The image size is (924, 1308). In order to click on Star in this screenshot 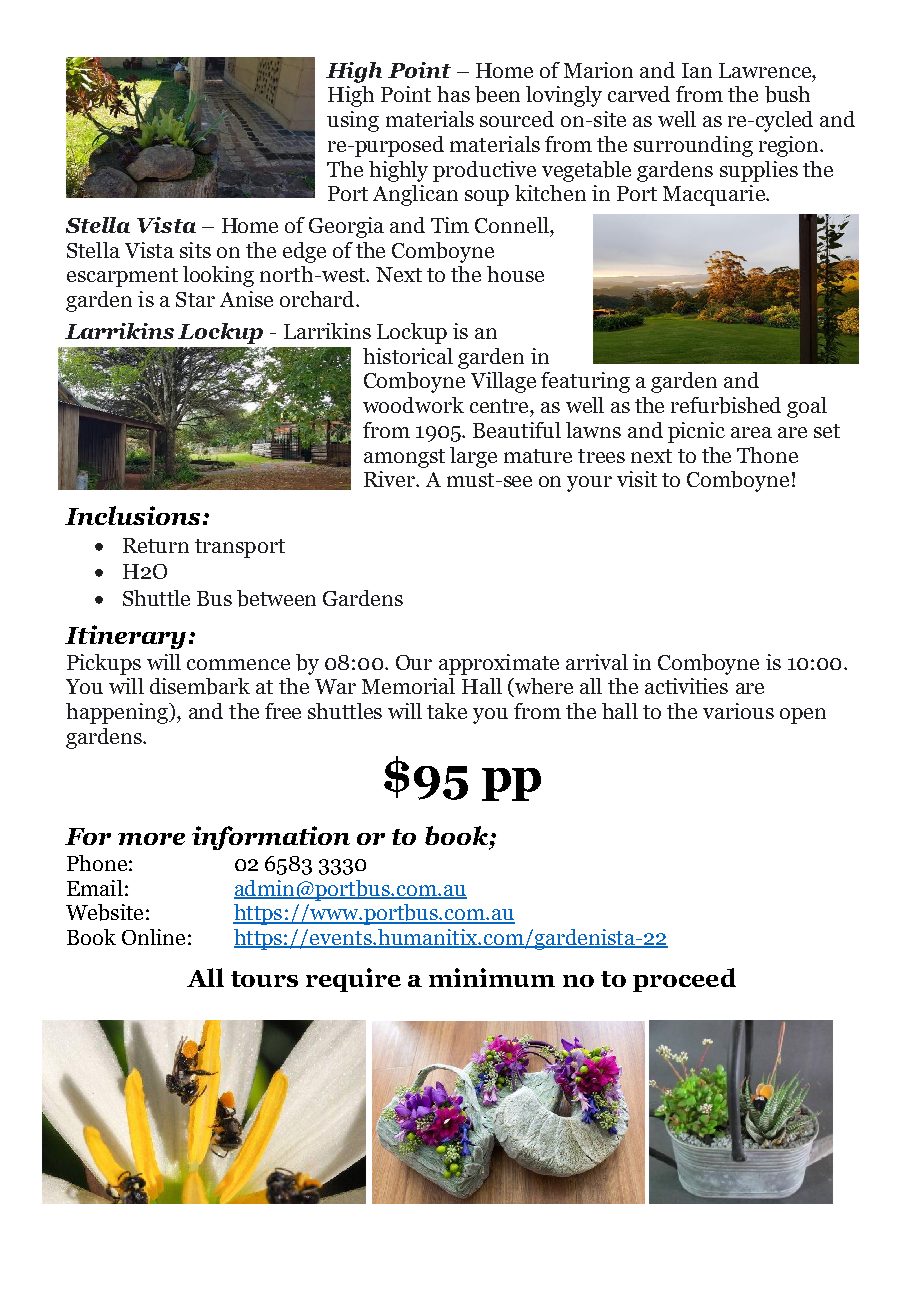, I will do `click(195, 299)`.
